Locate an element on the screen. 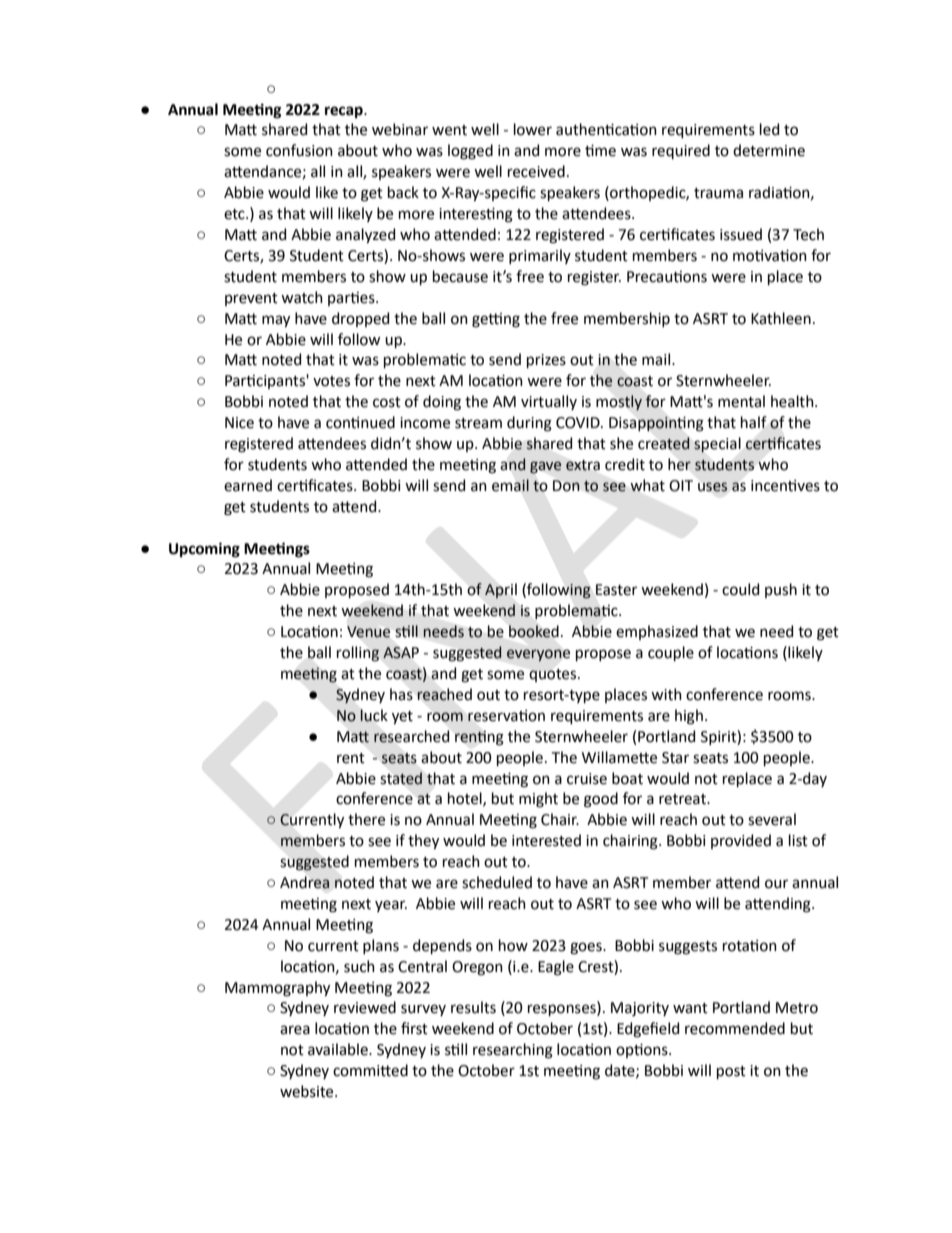 This screenshot has width=952, height=1233. confusion is located at coordinates (299, 150).
